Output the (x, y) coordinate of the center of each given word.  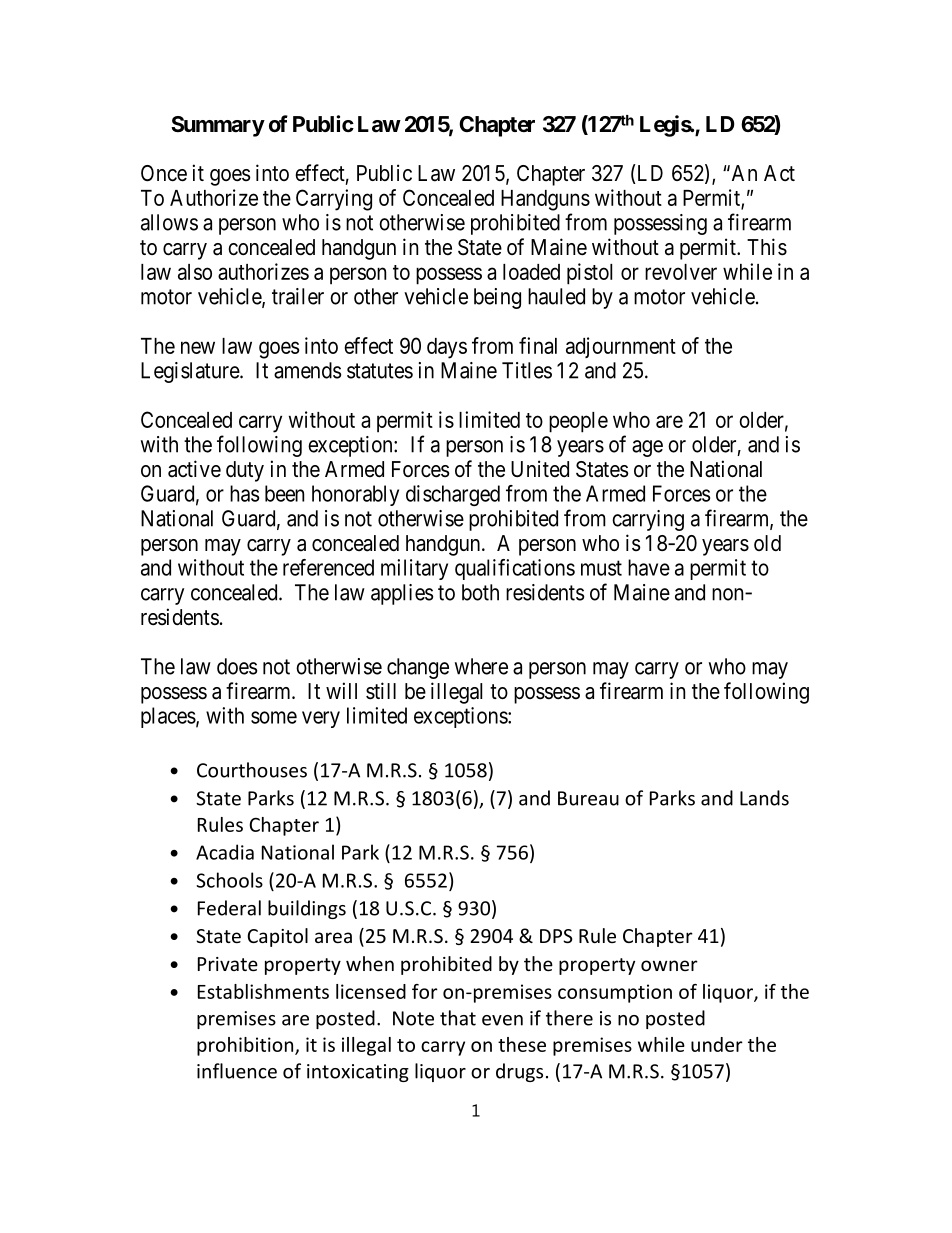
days (447, 348)
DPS (556, 936)
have (649, 567)
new (198, 347)
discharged (453, 495)
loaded (531, 272)
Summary (218, 126)
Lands (764, 798)
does (237, 666)
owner (669, 965)
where (481, 666)
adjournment (621, 347)
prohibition (246, 1046)
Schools (229, 880)
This (767, 247)
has (244, 493)
